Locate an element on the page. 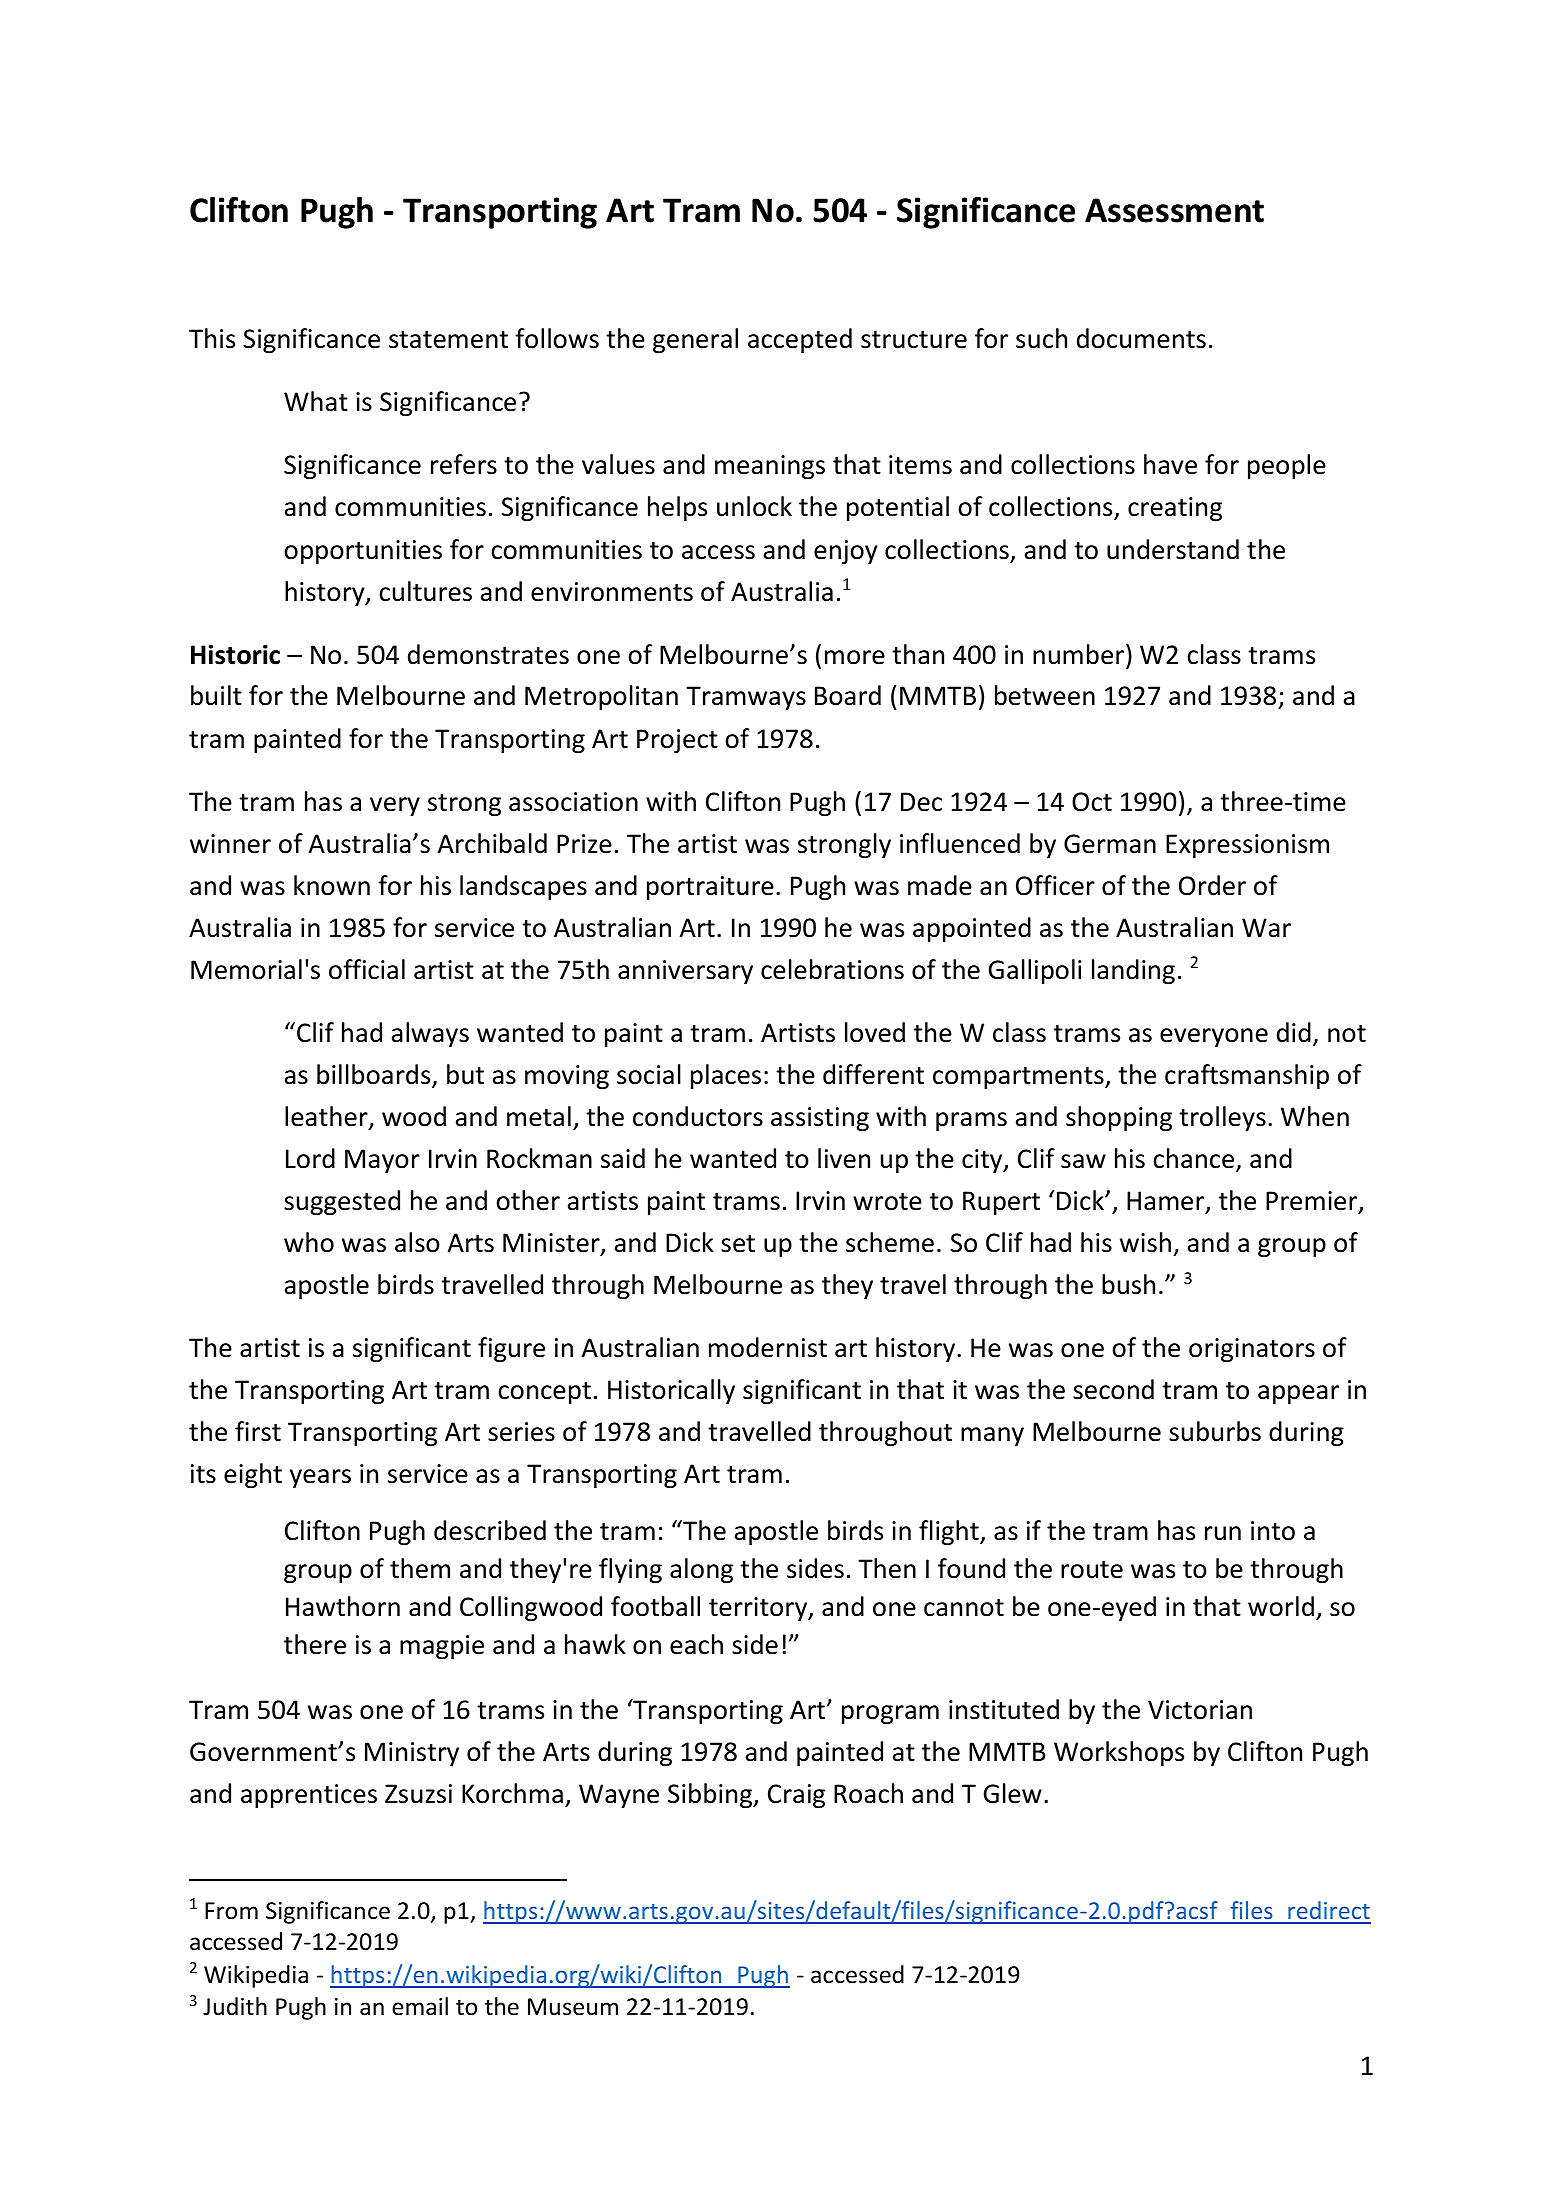 Image resolution: width=1563 pixels, height=2211 pixels. accepted is located at coordinates (800, 340).
